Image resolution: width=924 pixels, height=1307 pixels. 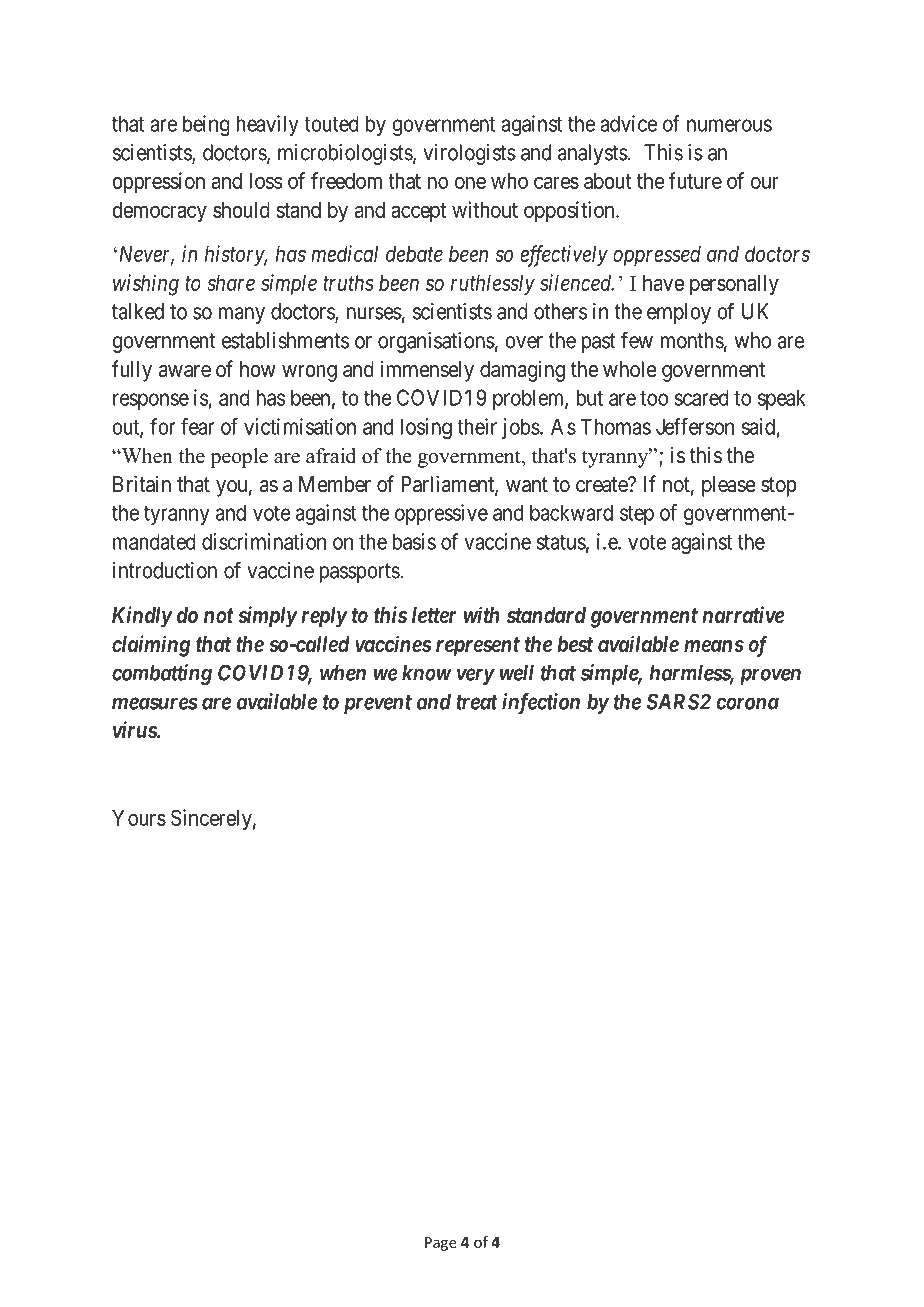 I want to click on oppressive, so click(x=441, y=514).
